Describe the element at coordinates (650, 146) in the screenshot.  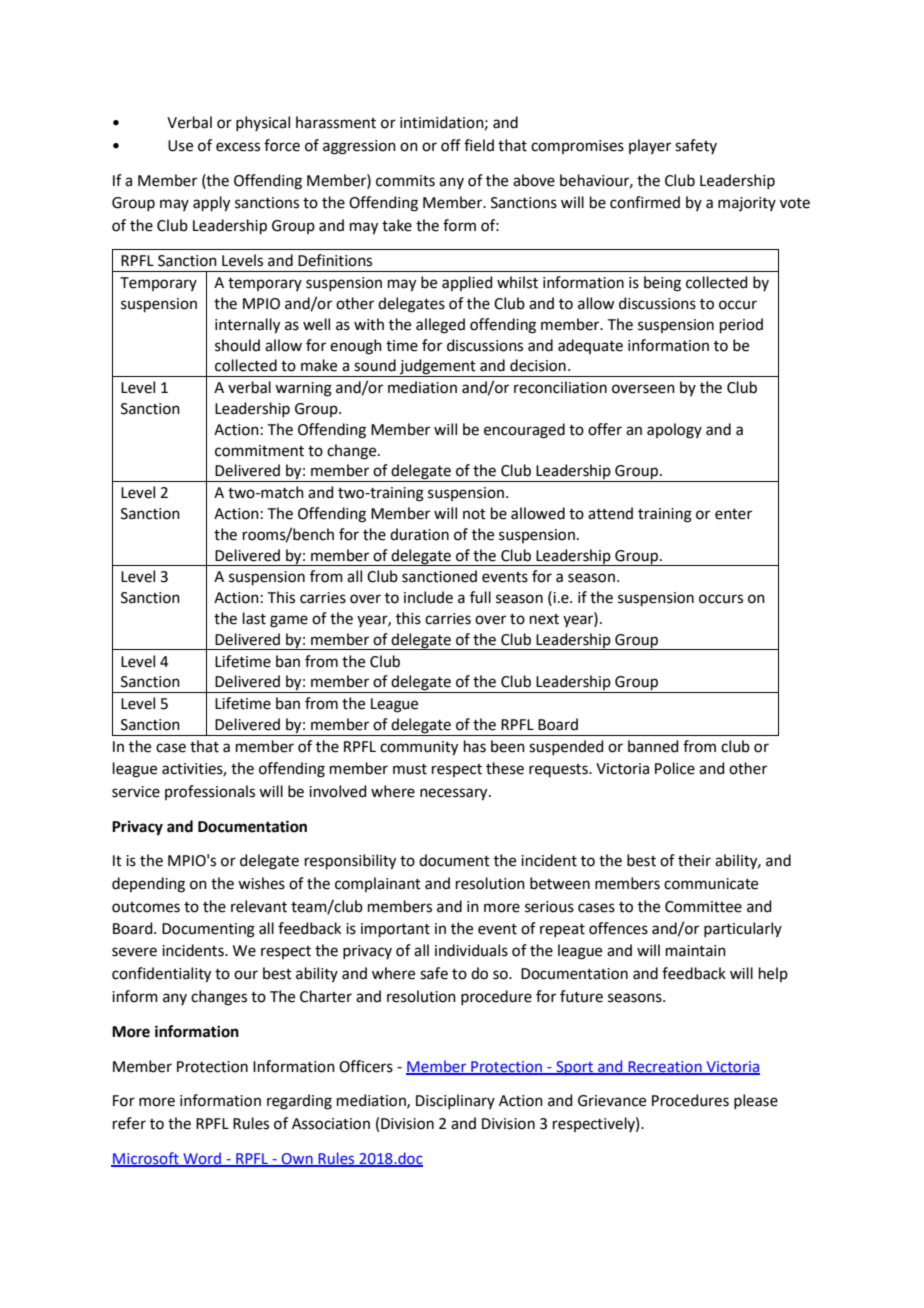
I see `player` at that location.
